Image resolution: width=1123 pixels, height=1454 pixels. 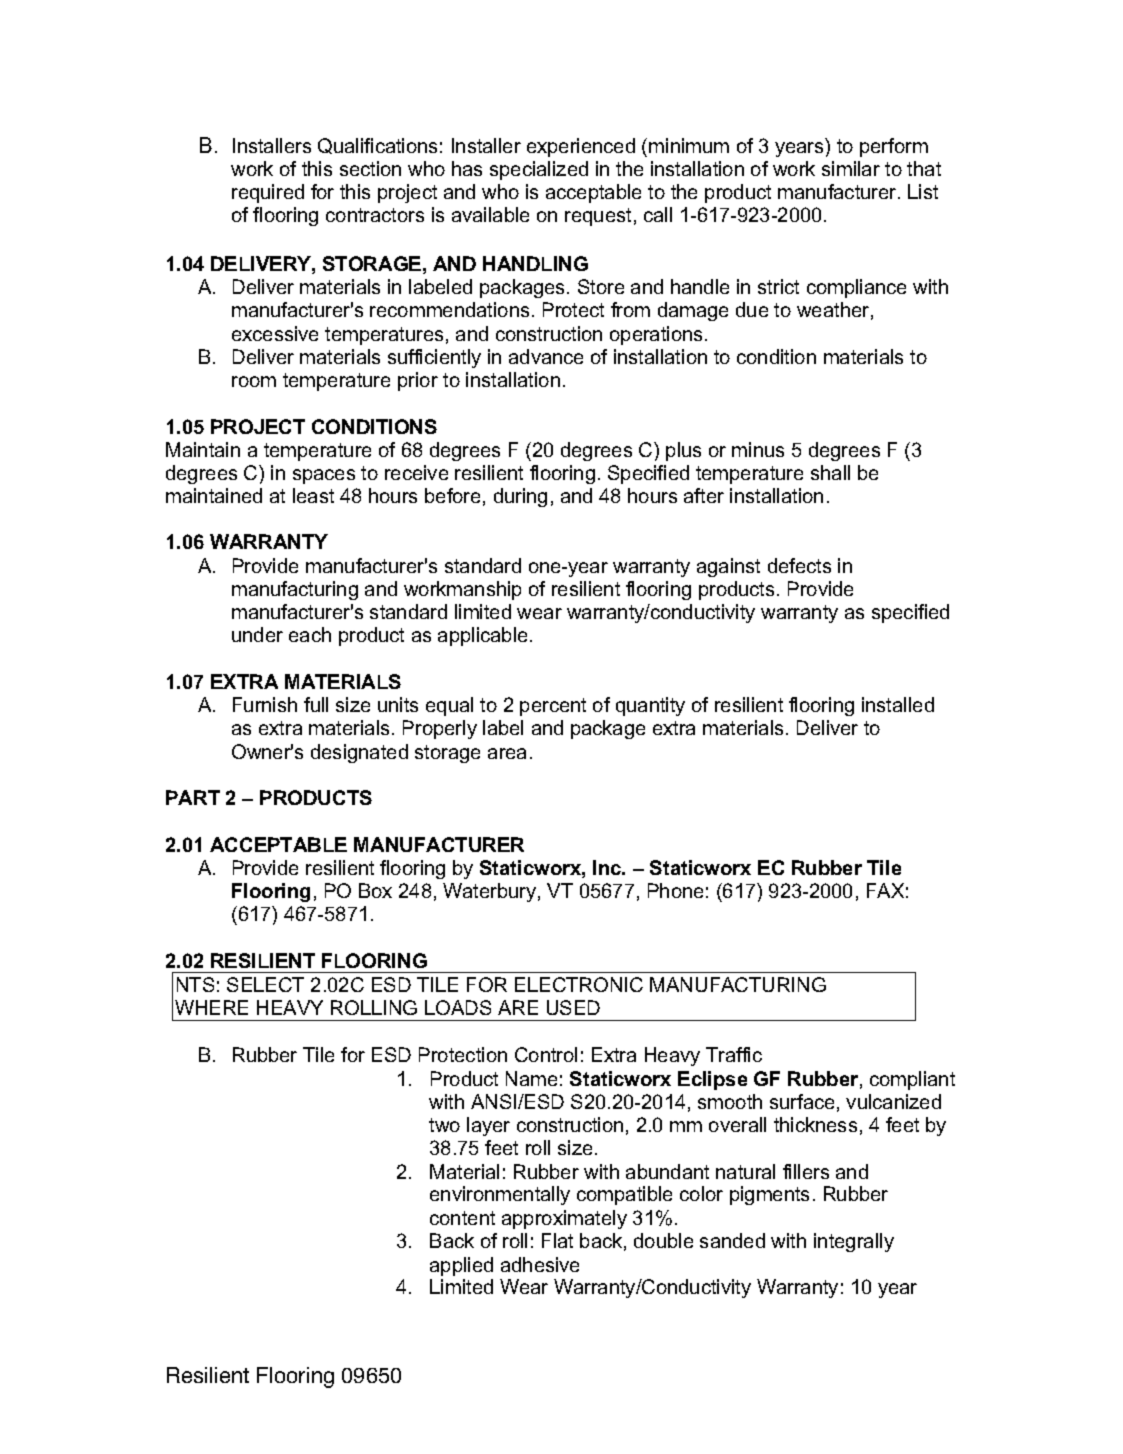 What do you see at coordinates (851, 168) in the screenshot?
I see `similar` at bounding box center [851, 168].
